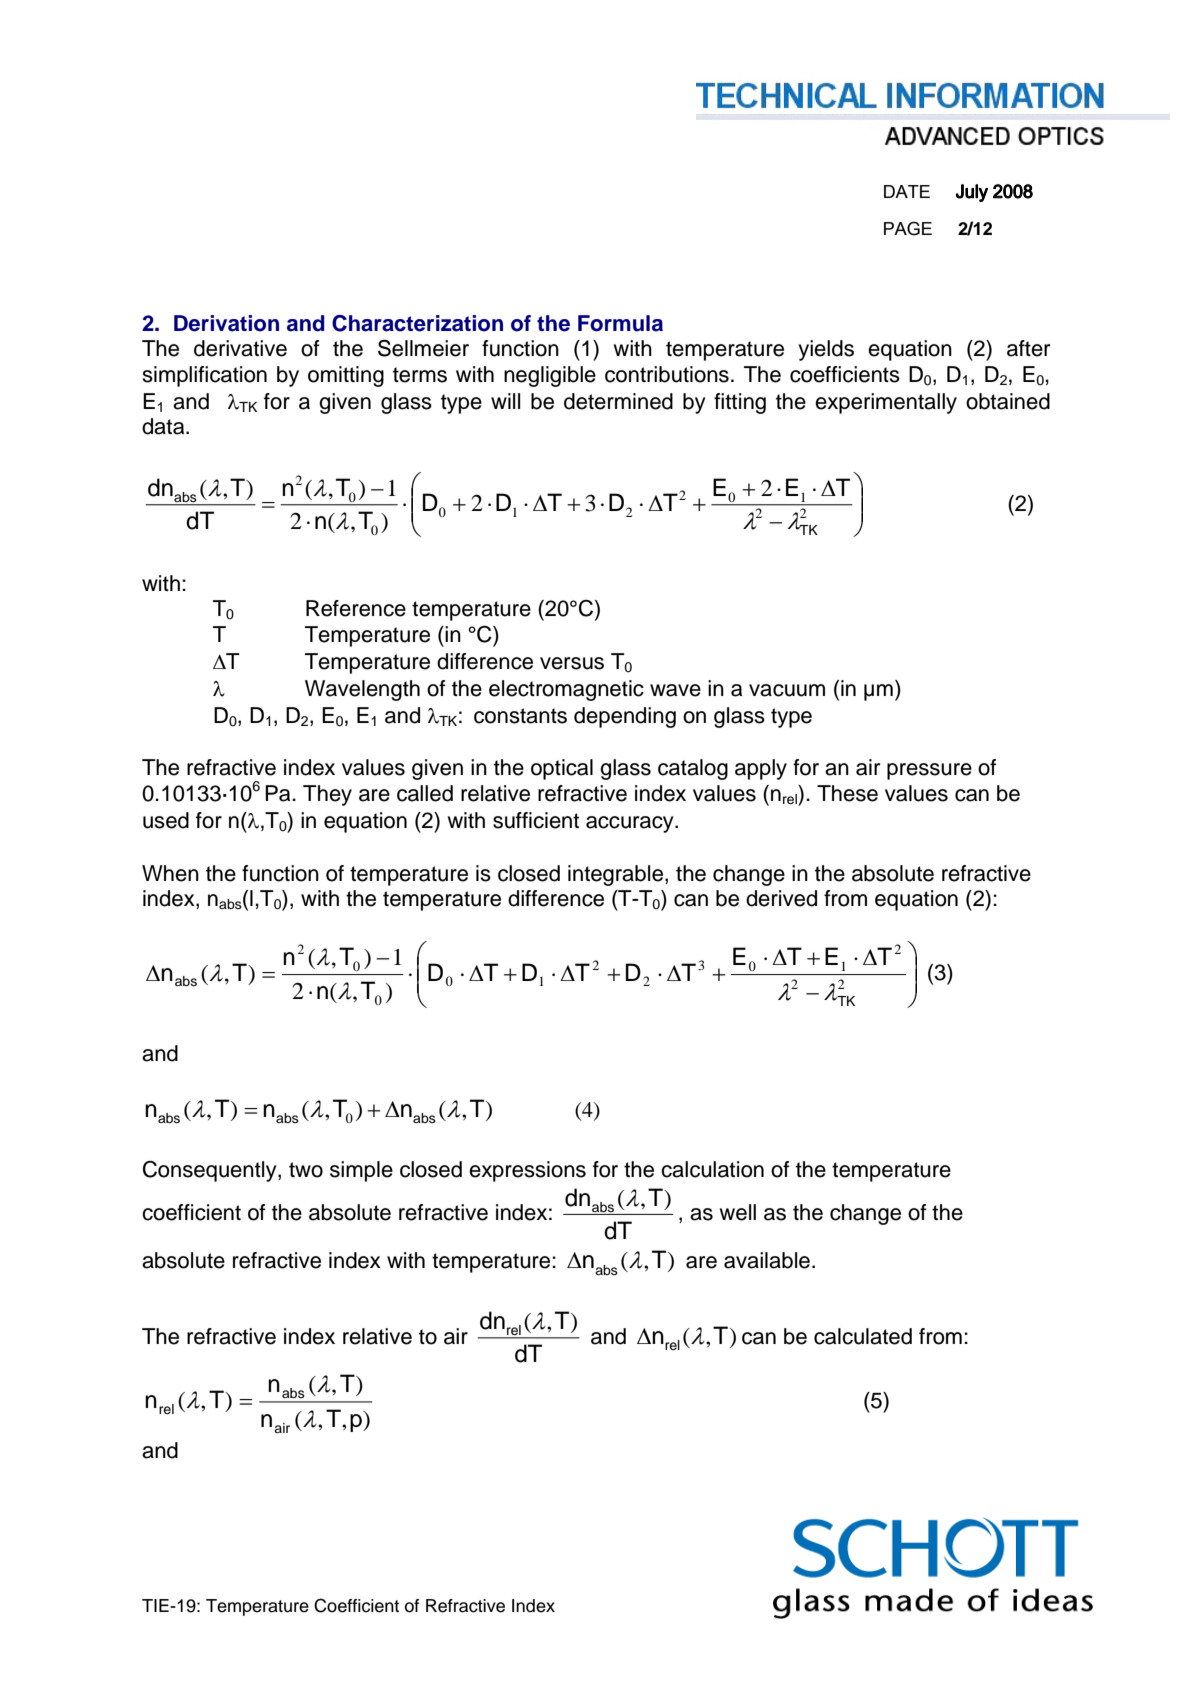 This screenshot has width=1192, height=1687. Describe the element at coordinates (908, 228) in the screenshot. I see `PAGE` at that location.
